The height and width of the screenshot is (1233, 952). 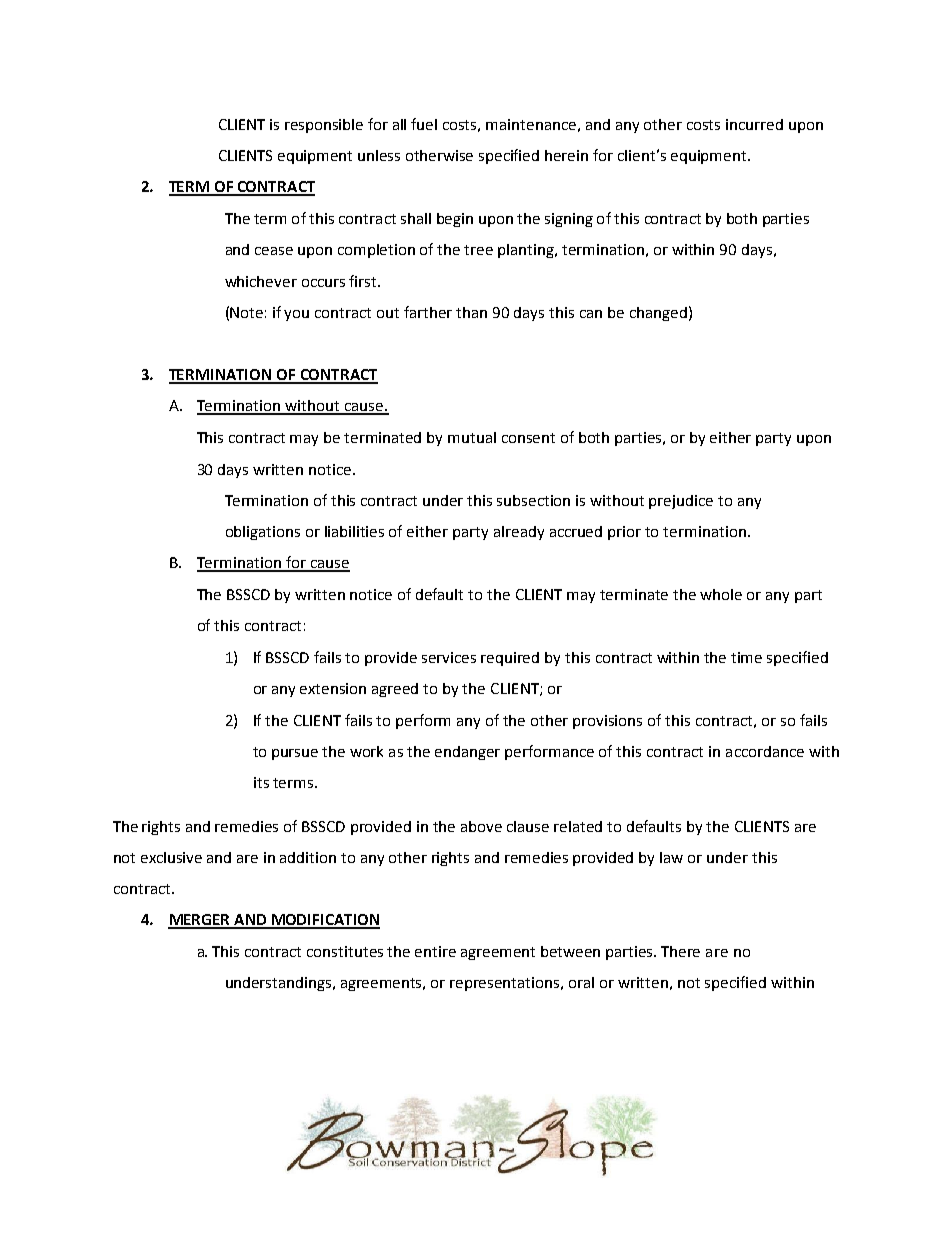 What do you see at coordinates (333, 688) in the screenshot?
I see `extension` at bounding box center [333, 688].
